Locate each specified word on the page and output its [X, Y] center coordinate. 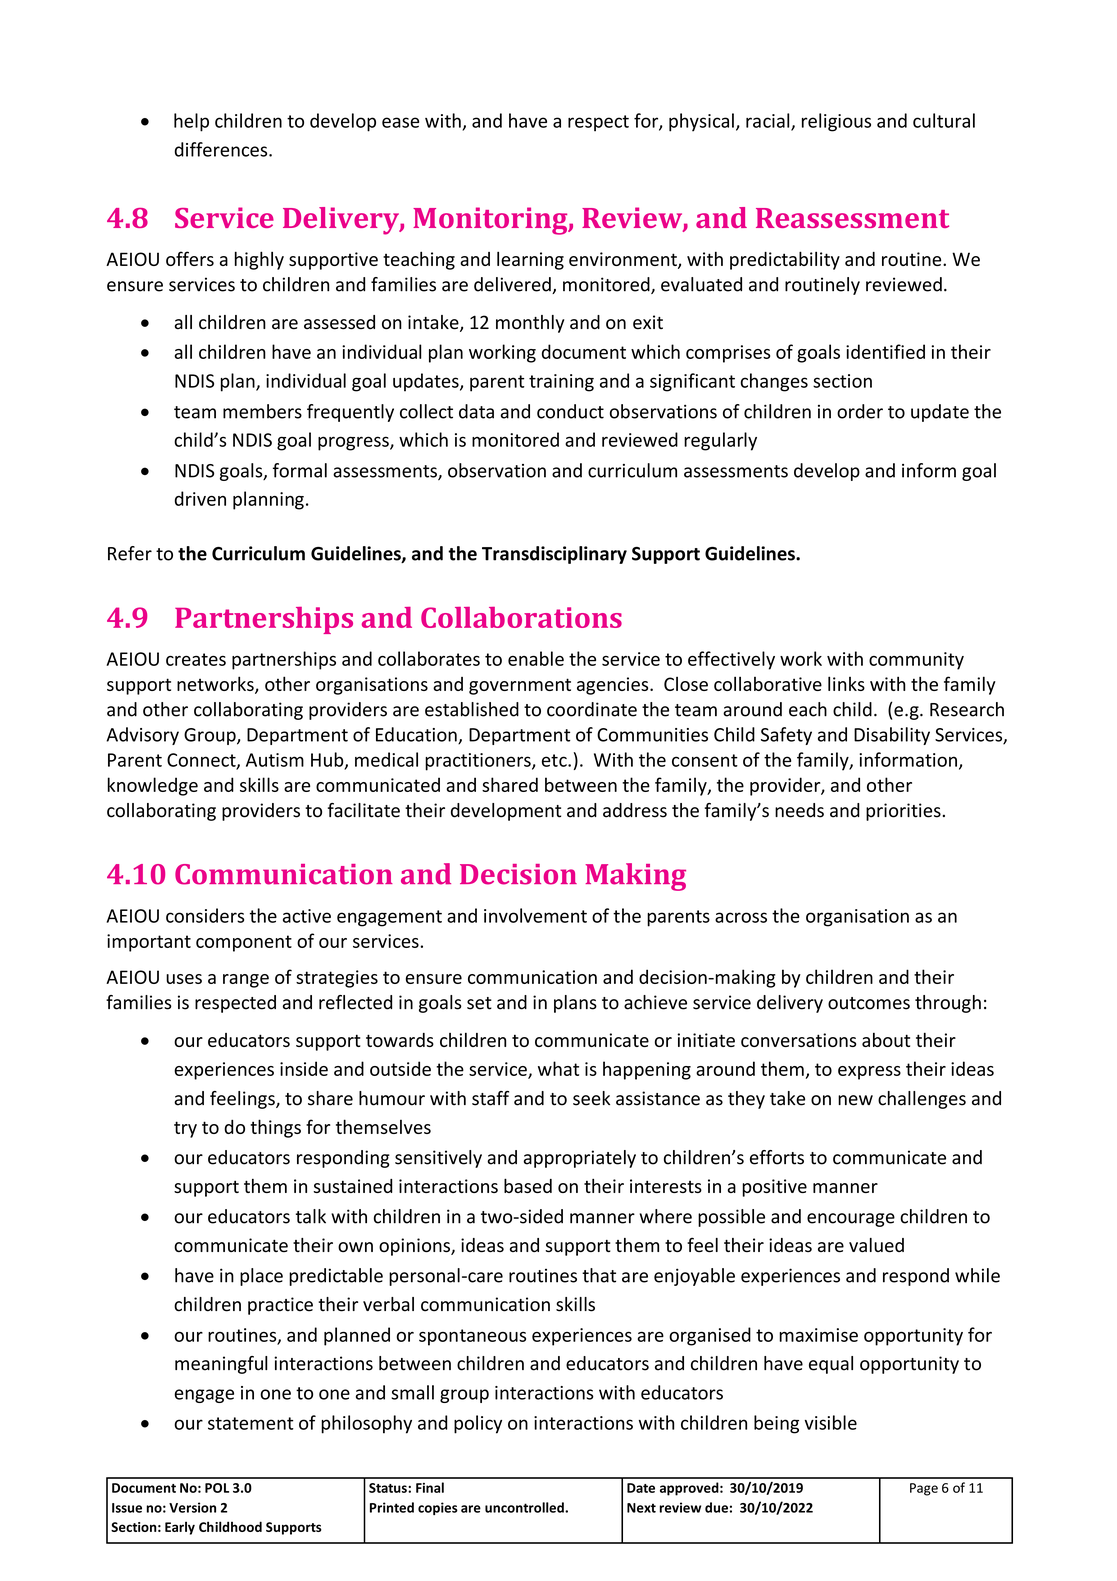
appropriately [579, 1159]
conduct [570, 411]
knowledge [153, 786]
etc [555, 760]
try [185, 1129]
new [855, 1100]
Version [192, 1507]
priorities [903, 812]
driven [200, 498]
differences [222, 149]
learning [530, 260]
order [860, 411]
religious [836, 122]
